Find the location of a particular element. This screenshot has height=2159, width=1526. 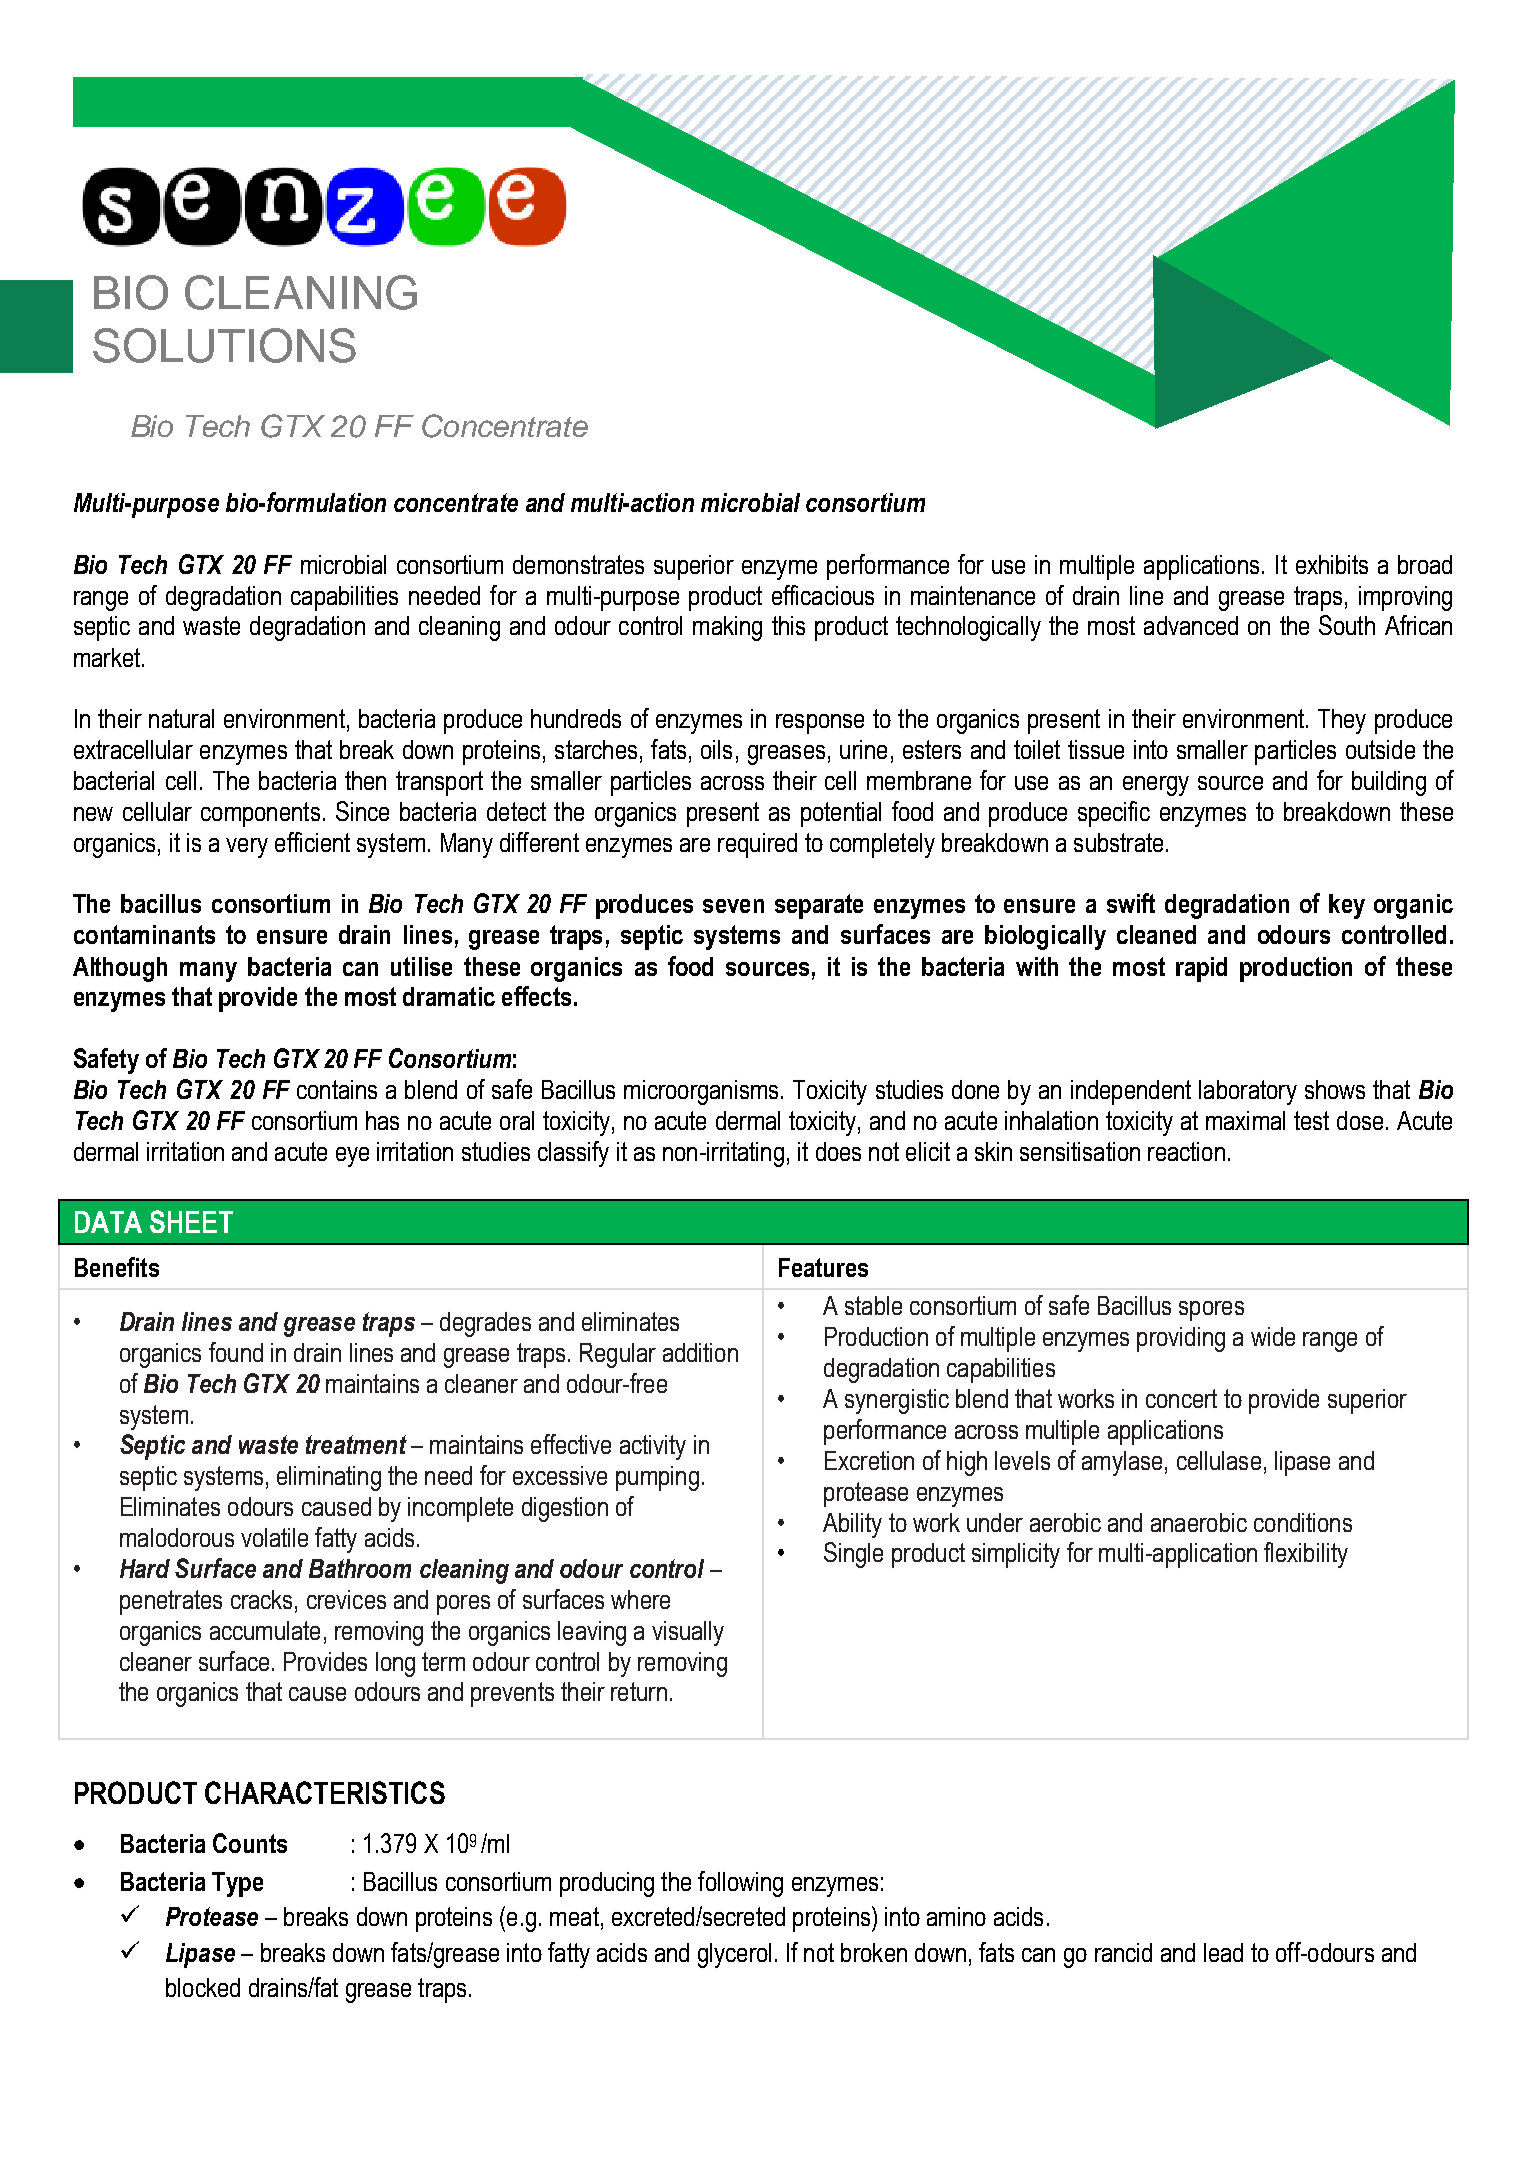

SOLUTIONS is located at coordinates (224, 345).
